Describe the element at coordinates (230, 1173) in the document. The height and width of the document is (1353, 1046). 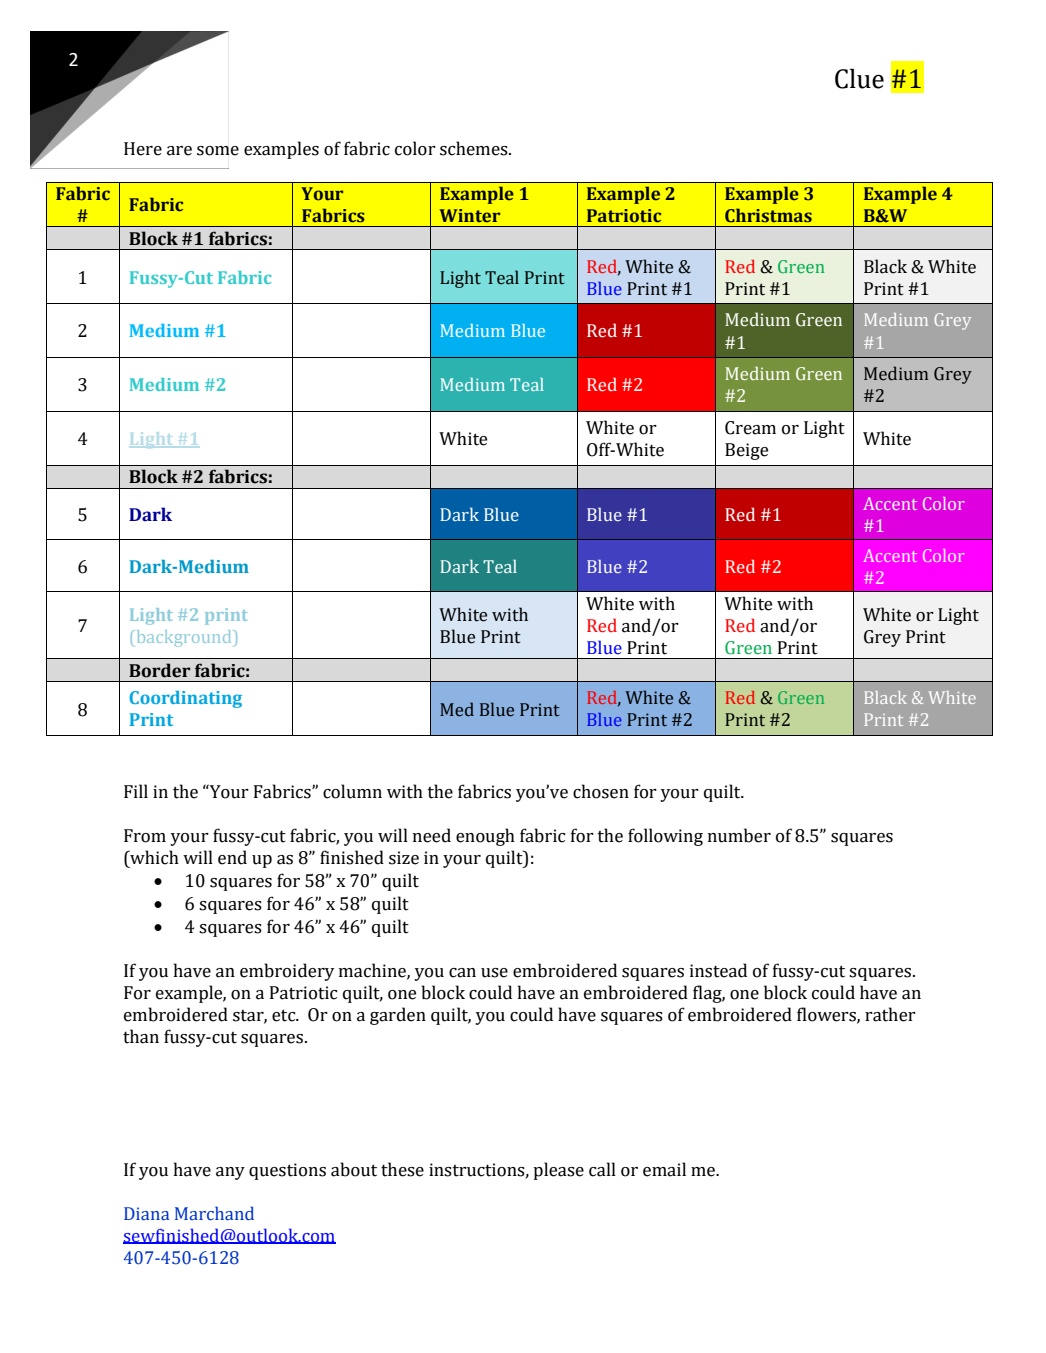
I see `any` at that location.
